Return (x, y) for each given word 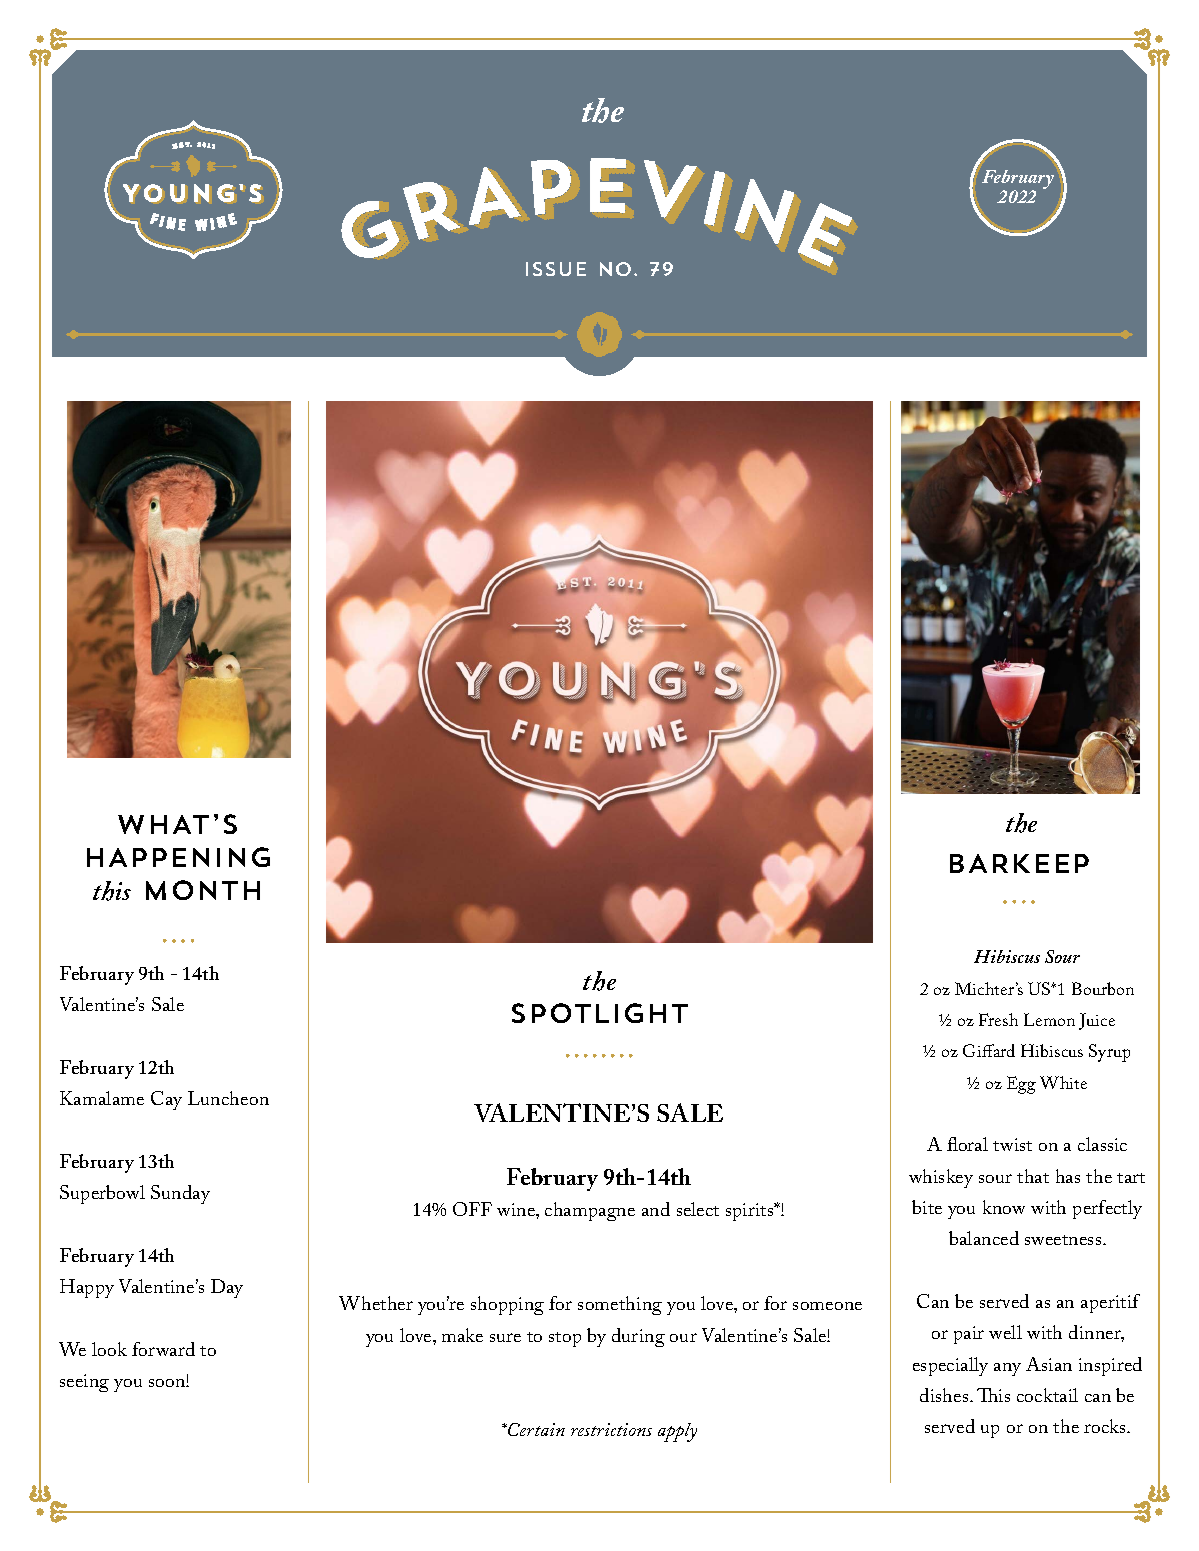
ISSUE (556, 269)
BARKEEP (1019, 863)
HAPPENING (178, 857)
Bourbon (1103, 988)
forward (163, 1349)
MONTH (203, 890)
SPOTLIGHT (600, 1013)
